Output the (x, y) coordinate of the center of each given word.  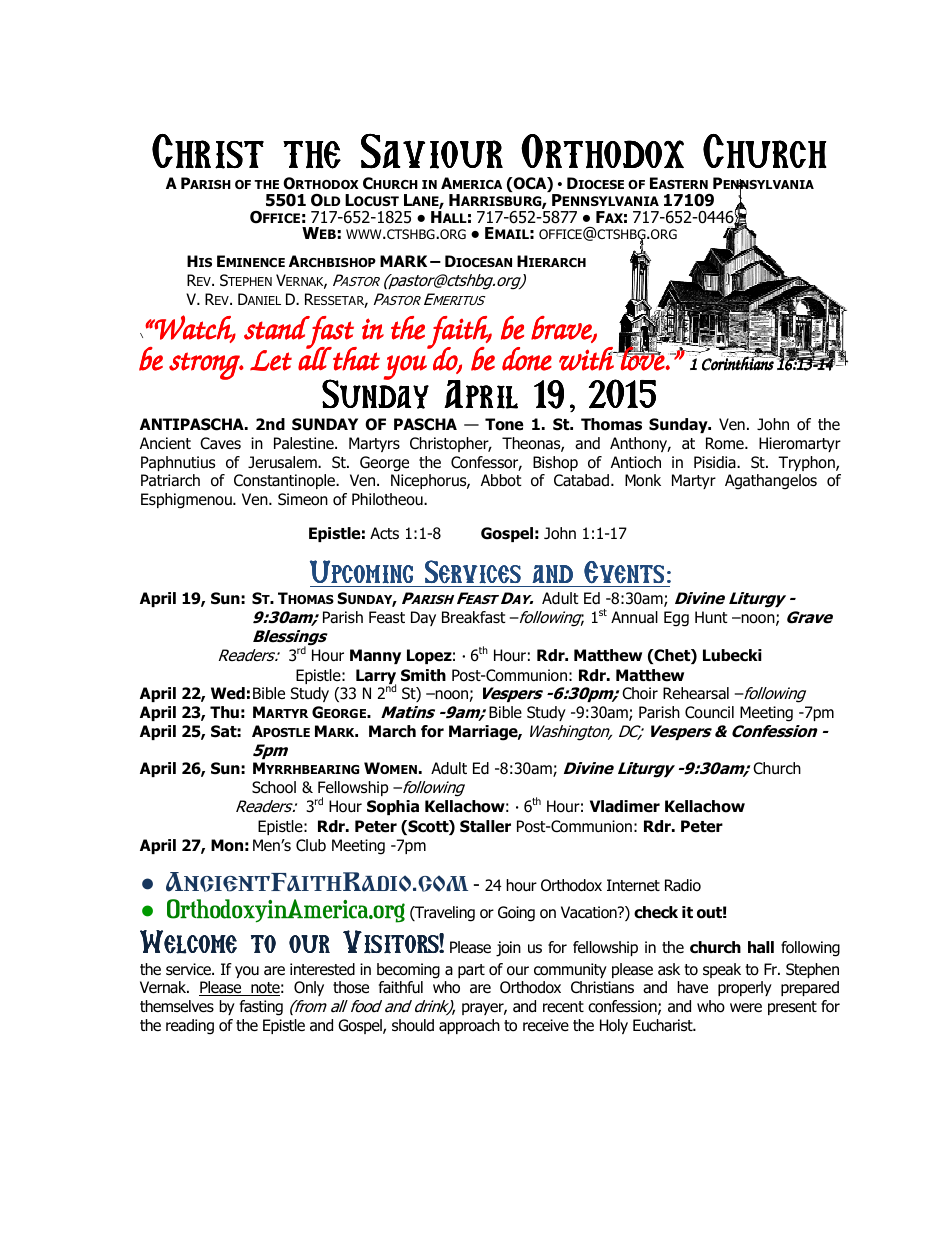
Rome (726, 443)
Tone (504, 424)
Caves (220, 443)
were (746, 1007)
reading (190, 1027)
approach (469, 1026)
